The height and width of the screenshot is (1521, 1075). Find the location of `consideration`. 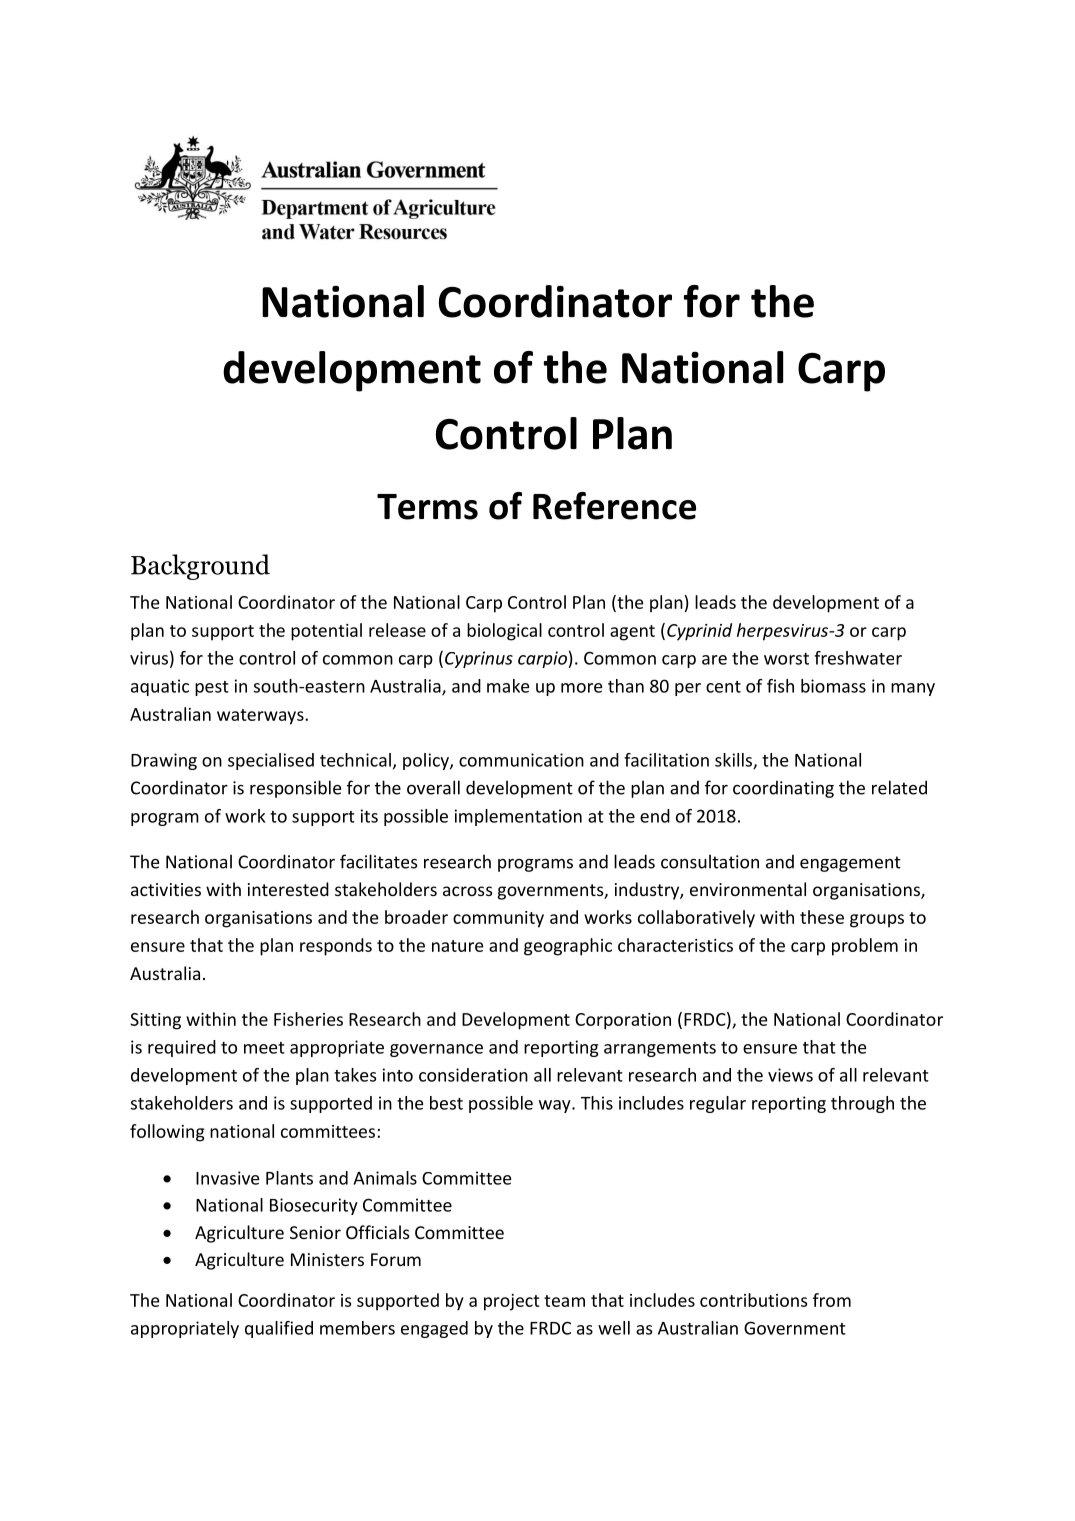

consideration is located at coordinates (473, 1075).
